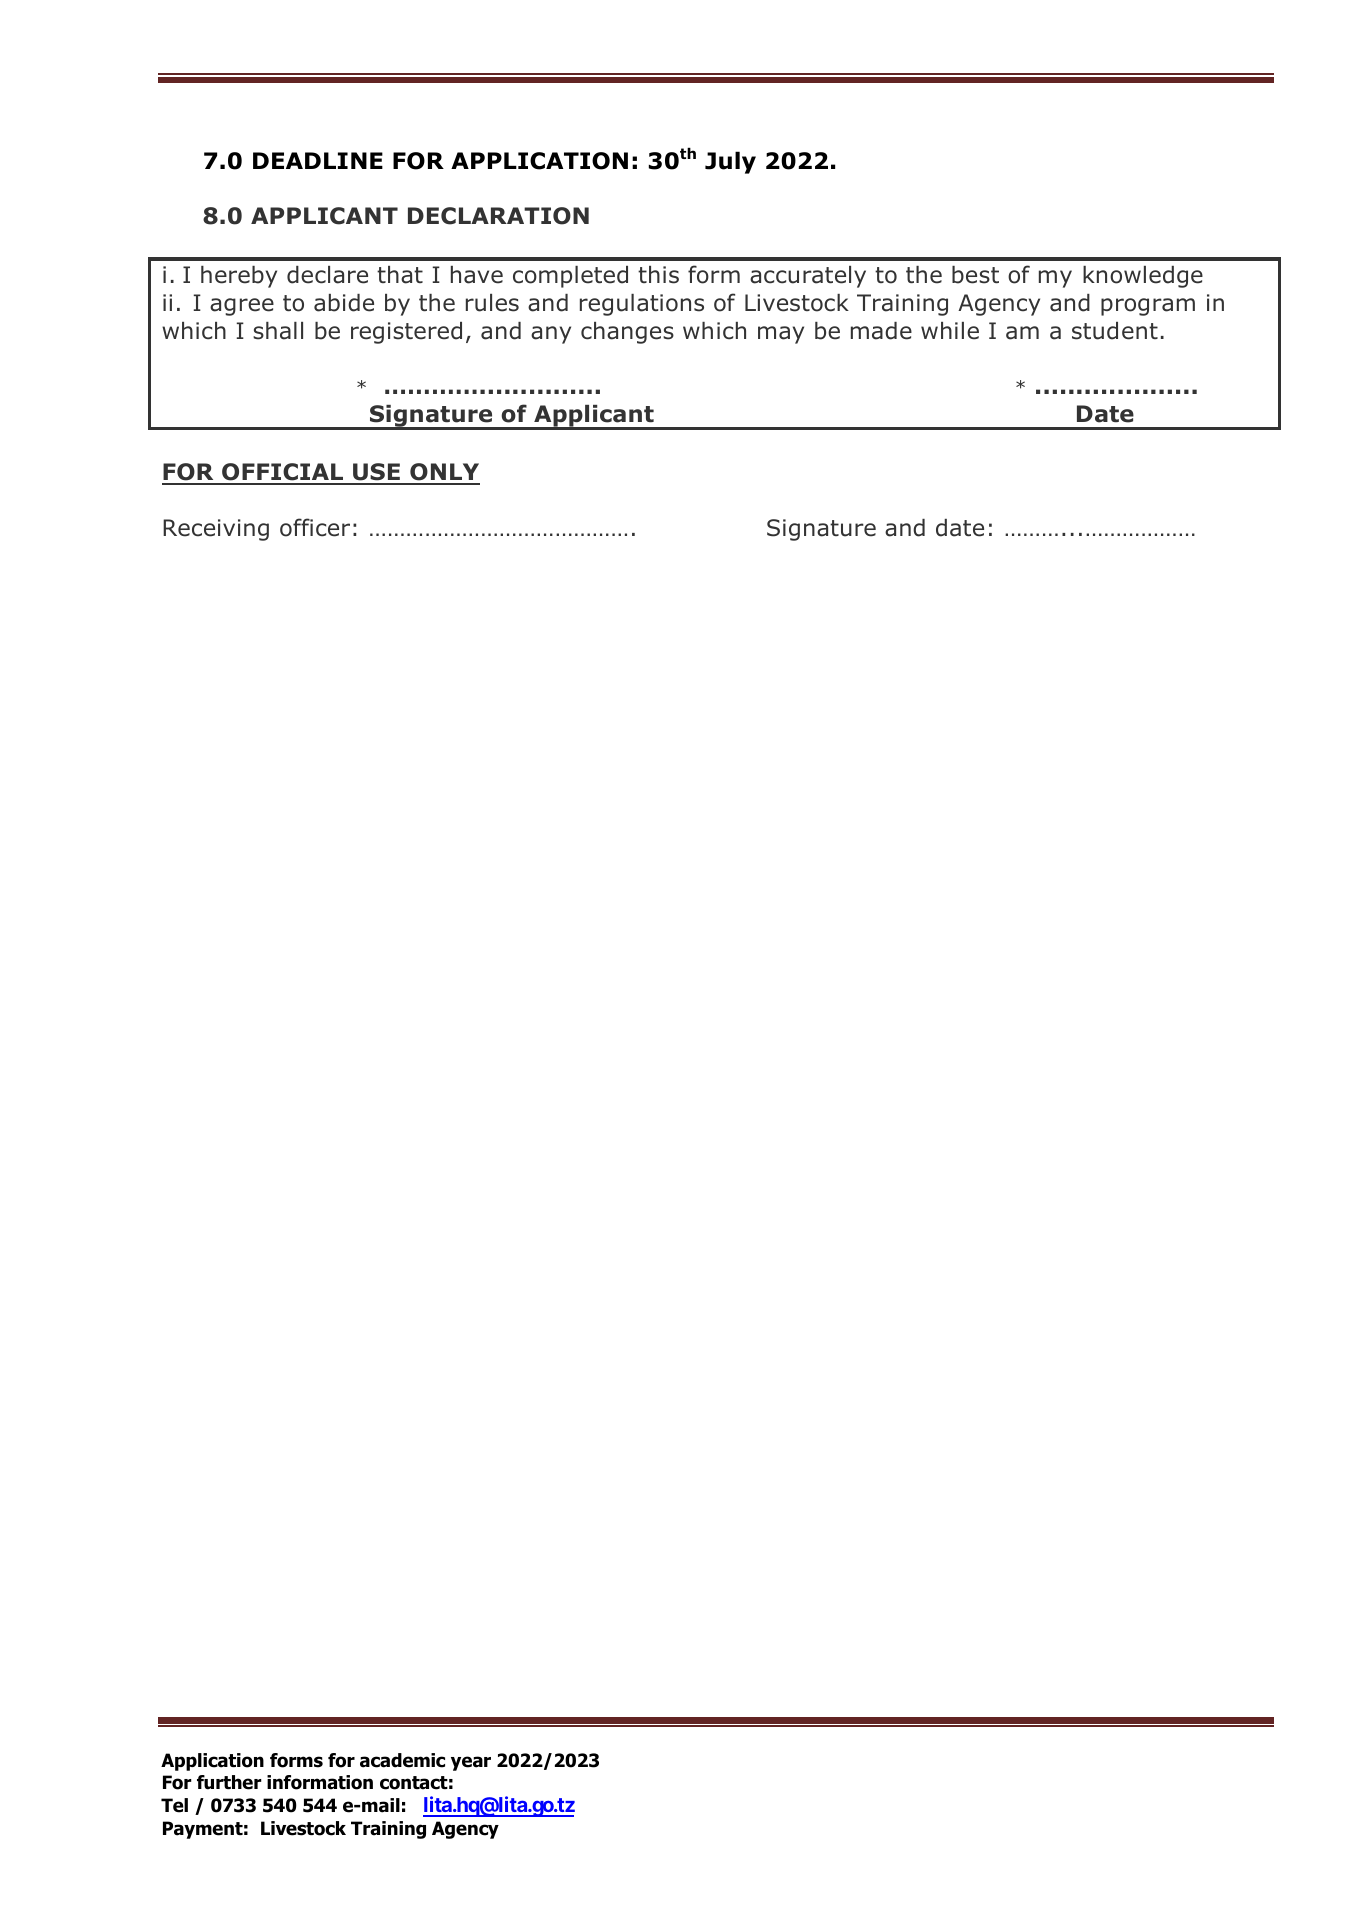 This document has width=1356, height=1917. What do you see at coordinates (318, 160) in the document?
I see `DEADLINE` at bounding box center [318, 160].
